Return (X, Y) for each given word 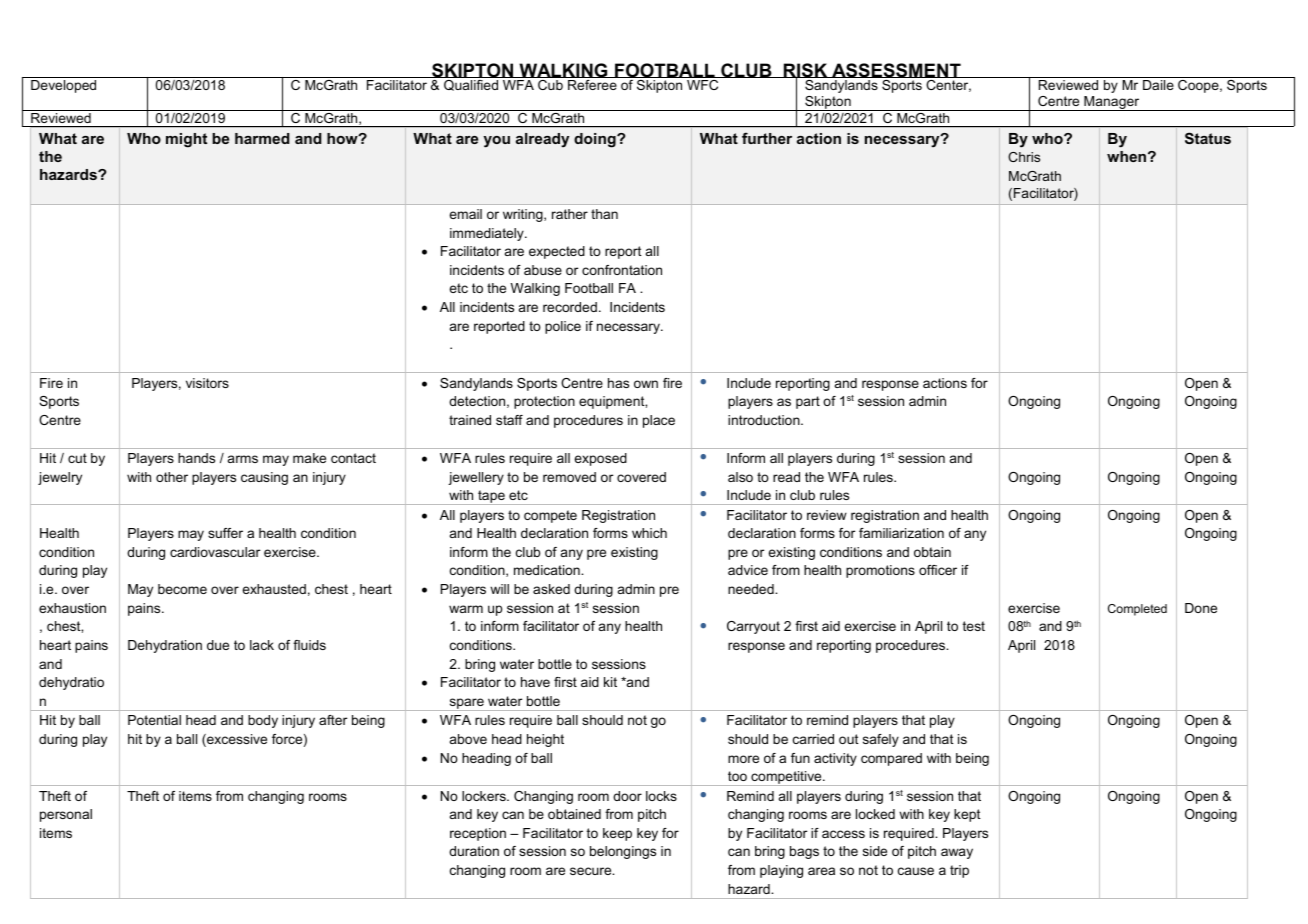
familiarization (901, 533)
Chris (1024, 157)
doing (596, 140)
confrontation (622, 270)
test (974, 626)
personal (66, 815)
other (172, 477)
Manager (1112, 103)
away (957, 853)
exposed (600, 459)
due (218, 645)
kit (610, 682)
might (186, 140)
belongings (623, 852)
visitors (207, 383)
